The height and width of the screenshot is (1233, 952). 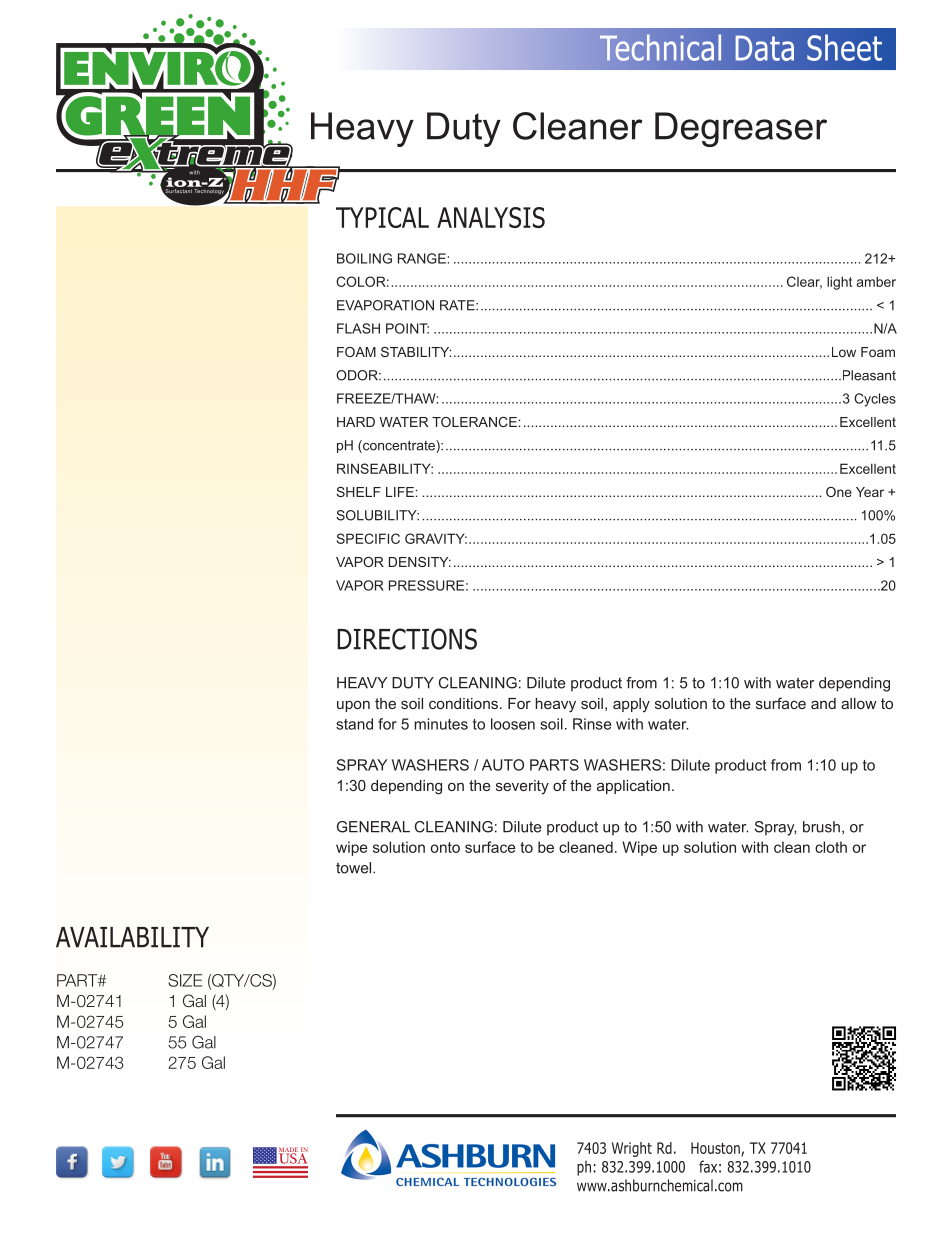 I want to click on SIZE, so click(x=185, y=980).
